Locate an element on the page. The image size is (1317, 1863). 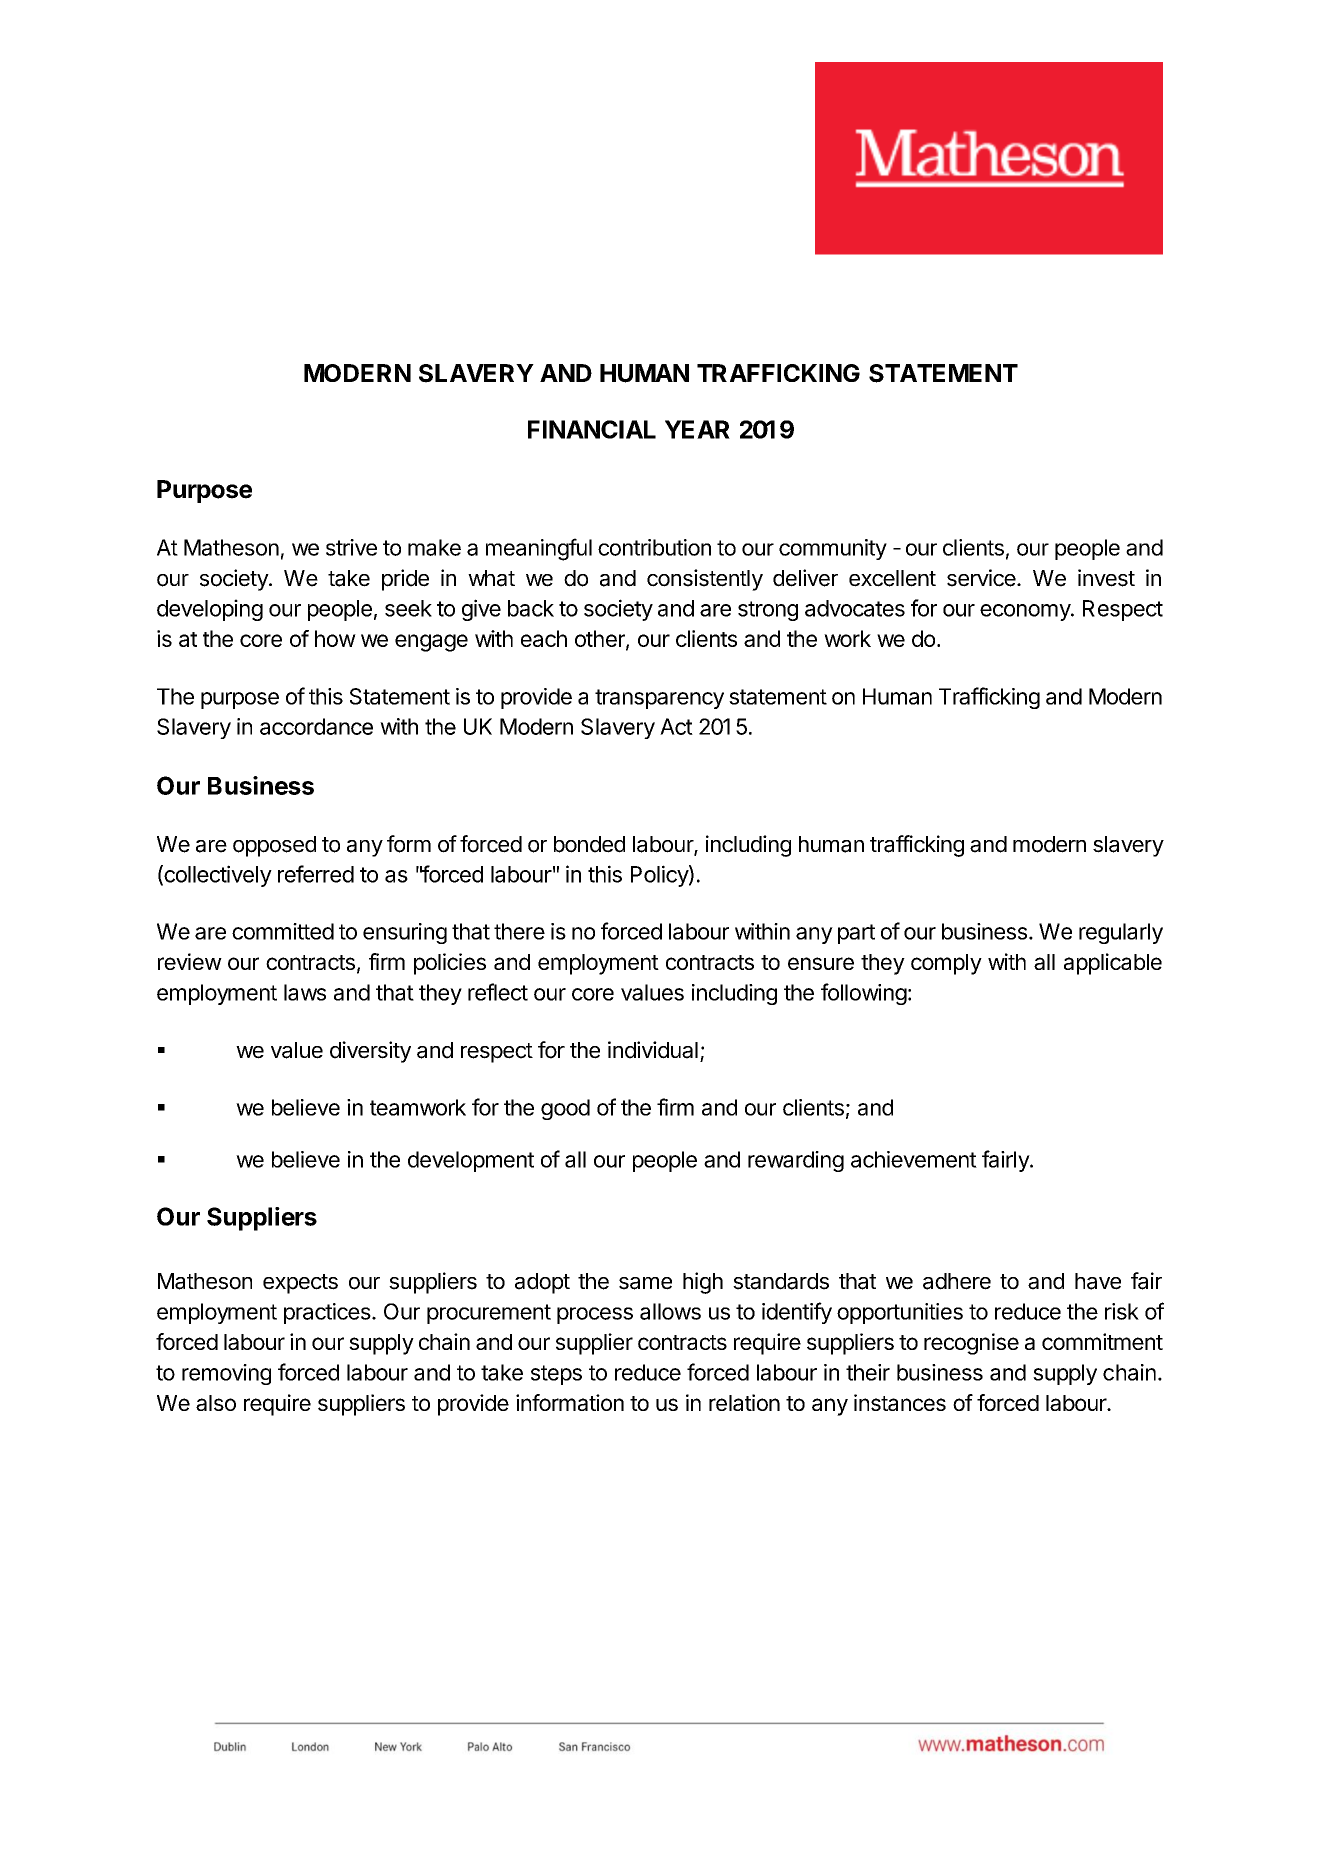
individual is located at coordinates (653, 1050).
